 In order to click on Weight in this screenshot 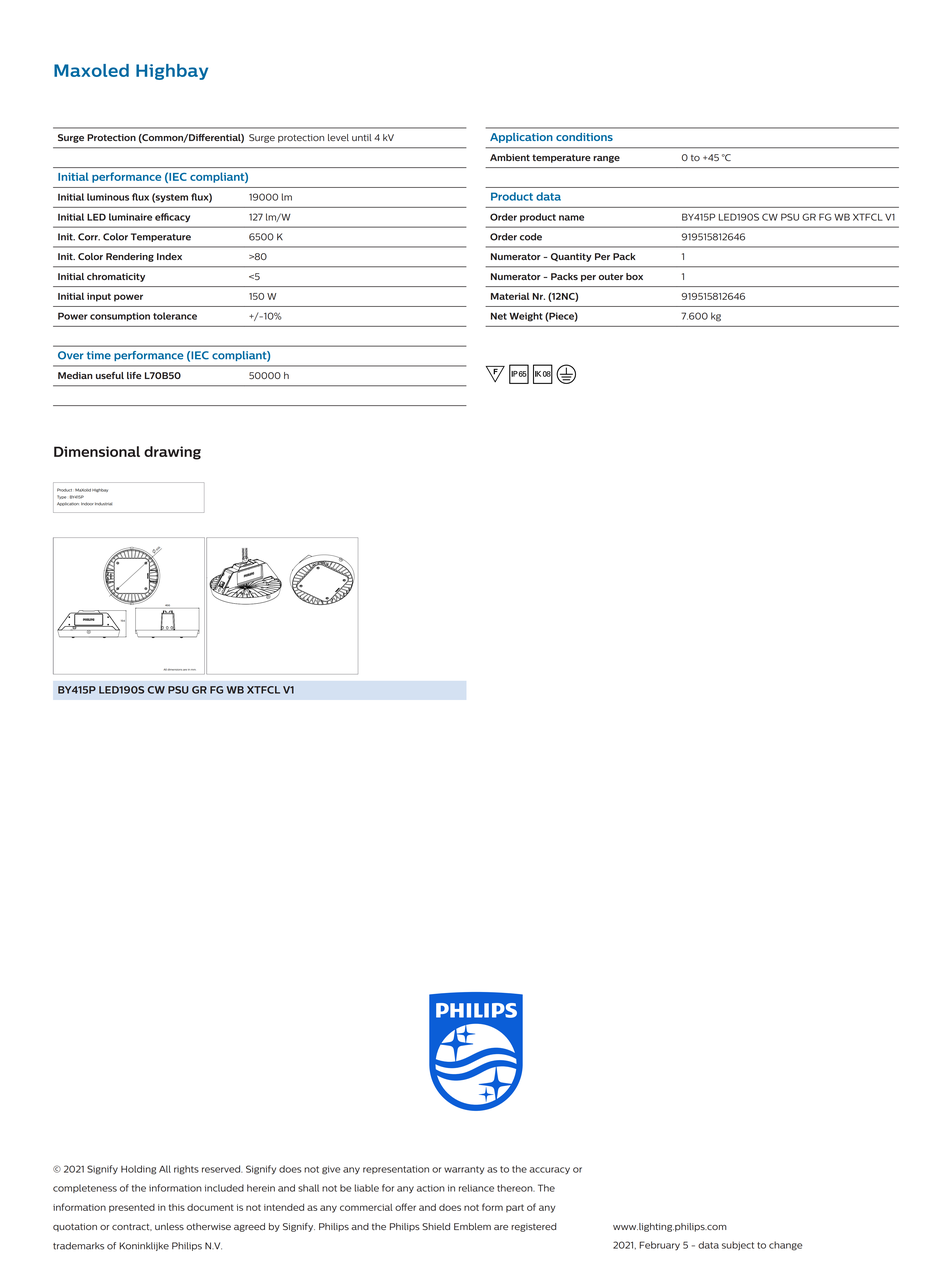, I will do `click(526, 317)`.
